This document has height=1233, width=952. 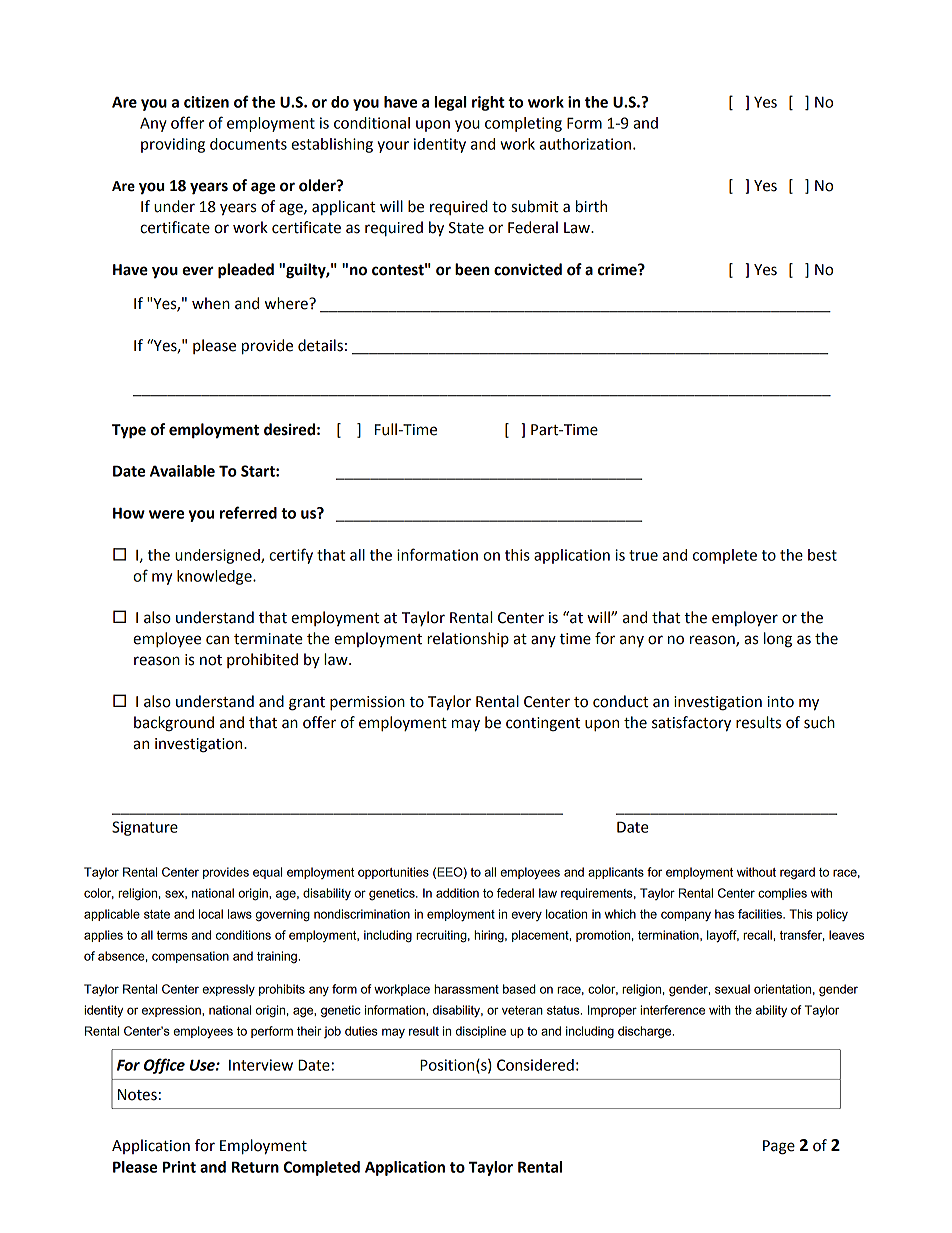 What do you see at coordinates (468, 639) in the document?
I see `relationship` at bounding box center [468, 639].
